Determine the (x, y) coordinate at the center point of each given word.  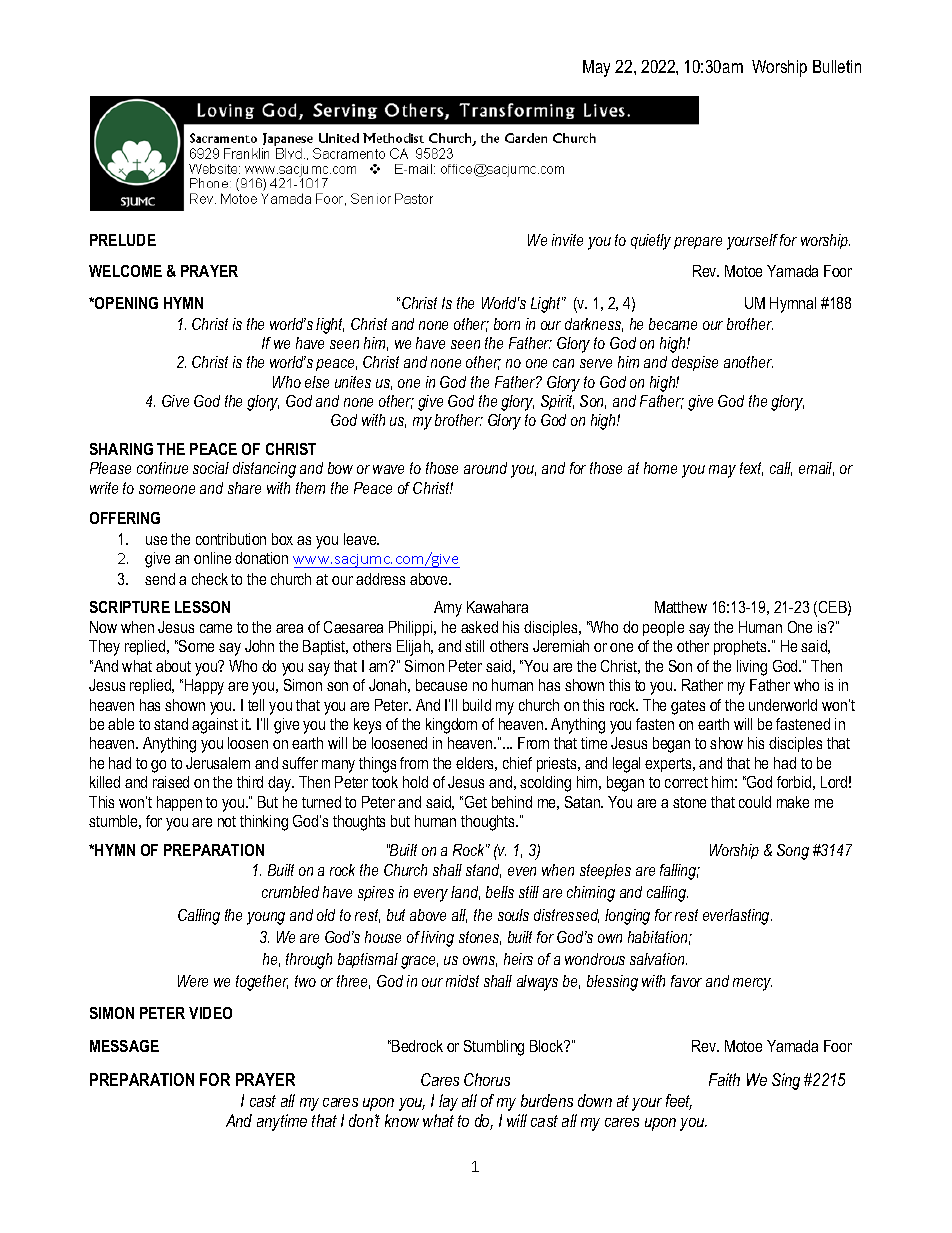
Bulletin (837, 66)
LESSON (202, 607)
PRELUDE (123, 240)
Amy (448, 609)
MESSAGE (124, 1046)
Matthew (681, 607)
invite (567, 240)
